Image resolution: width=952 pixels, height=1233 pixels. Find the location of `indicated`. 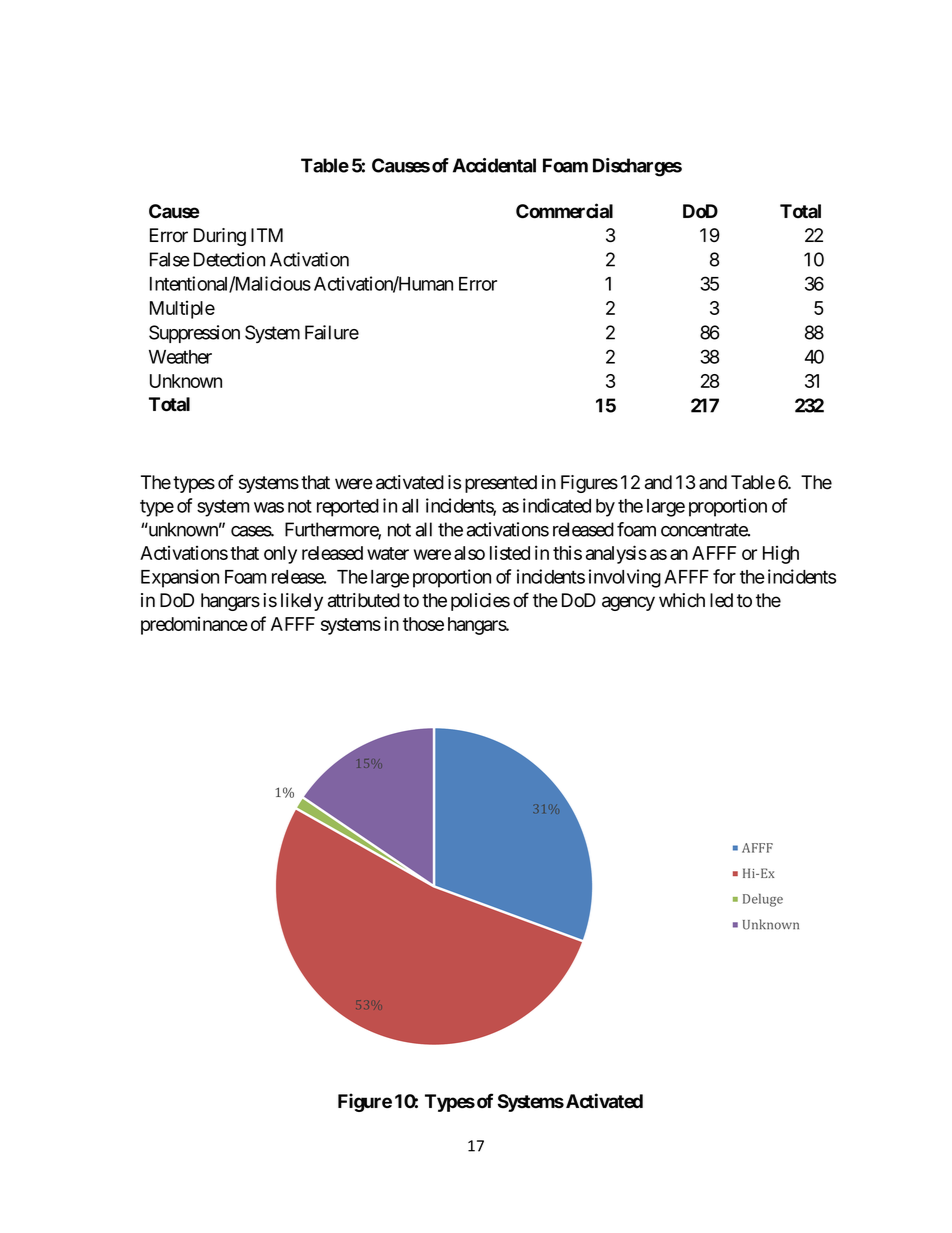

indicated is located at coordinates (557, 505).
